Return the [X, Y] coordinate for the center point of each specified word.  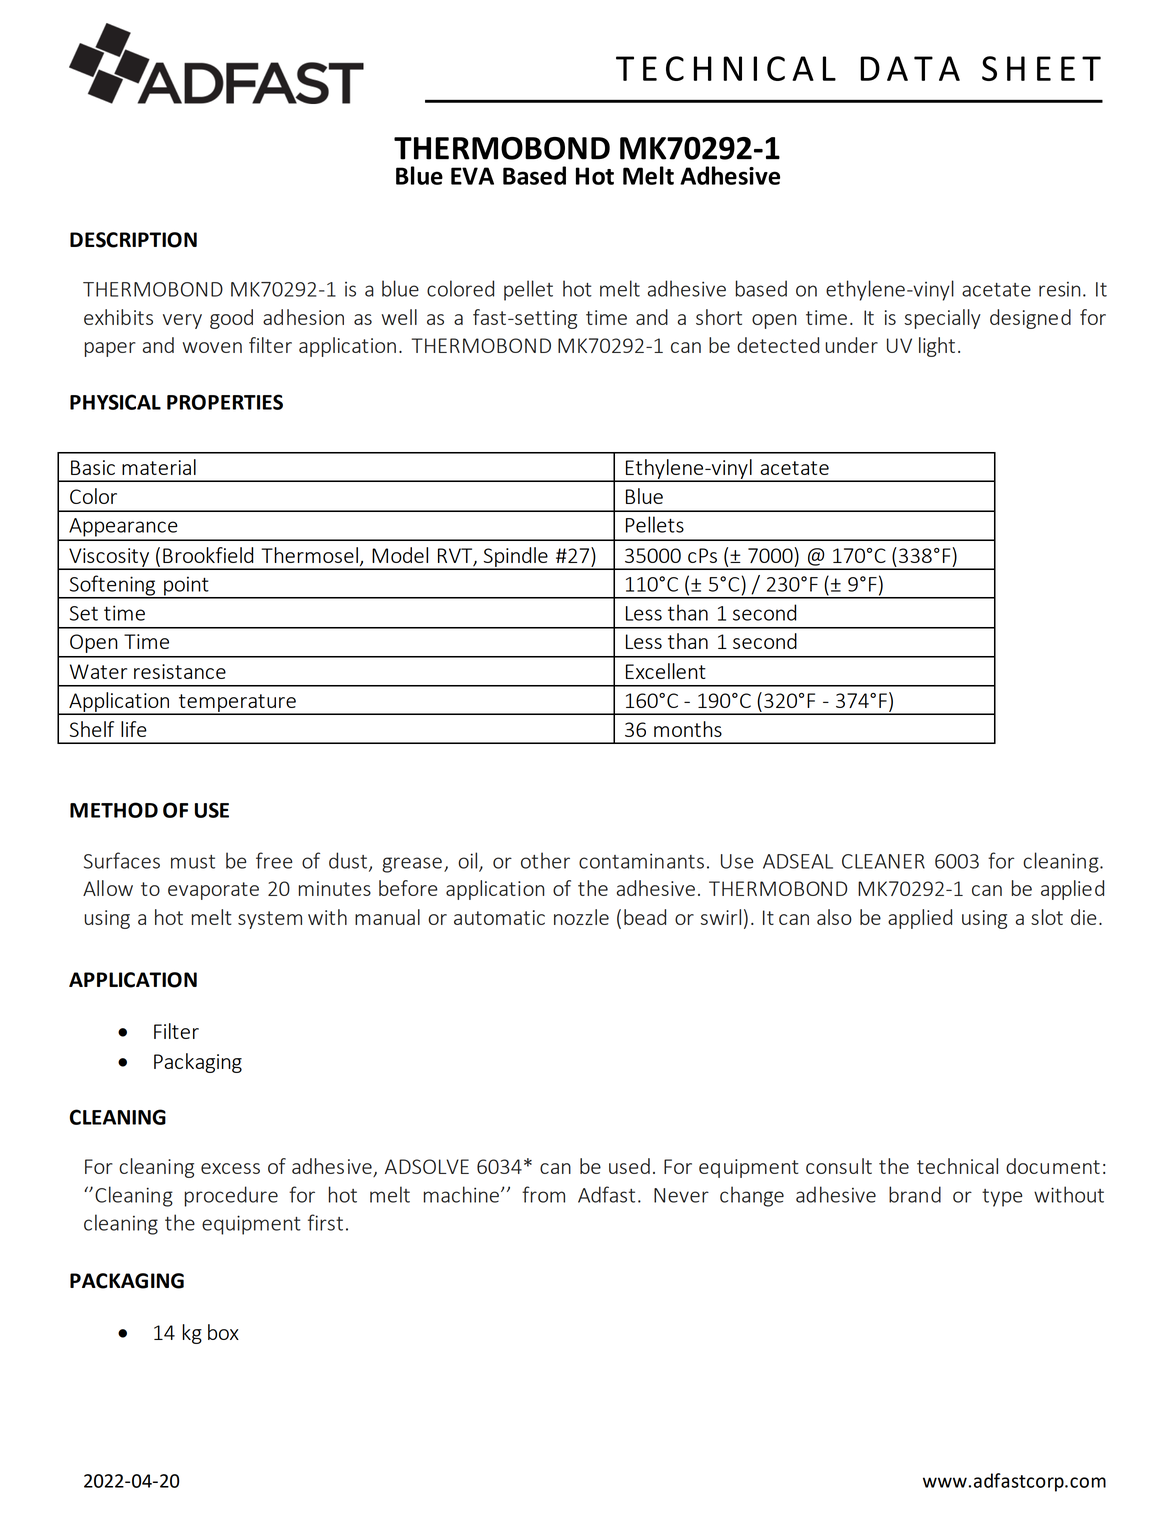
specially [942, 319]
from [543, 1194]
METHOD [114, 810]
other [545, 860]
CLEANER [883, 861]
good [231, 319]
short [719, 317]
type [1002, 1198]
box [223, 1332]
